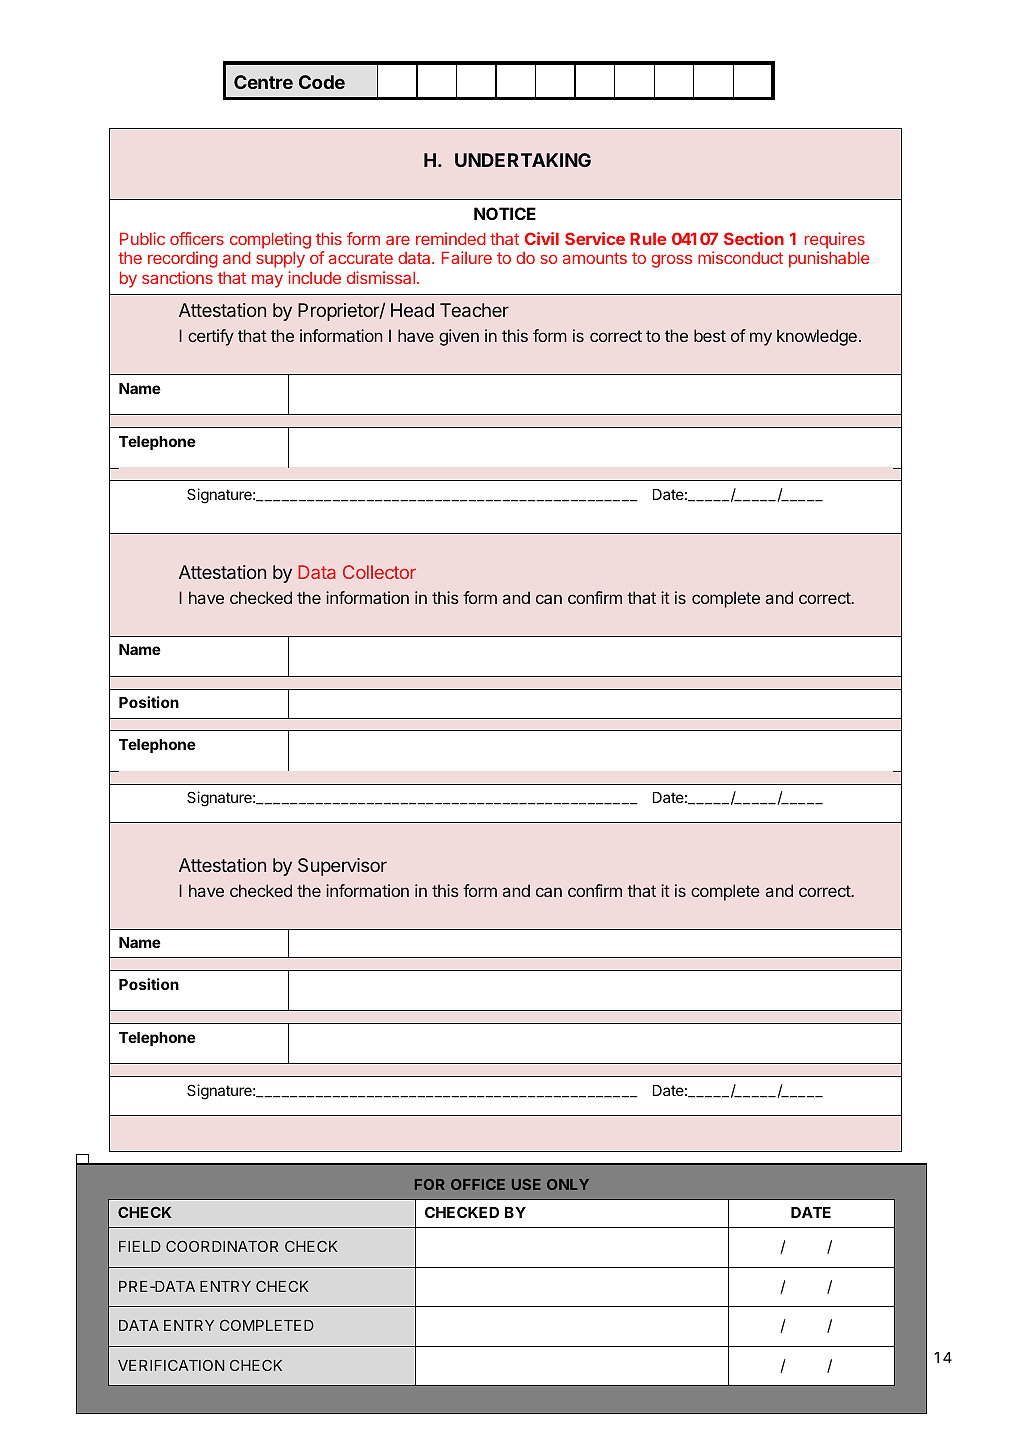  I want to click on knowledge, so click(817, 337).
